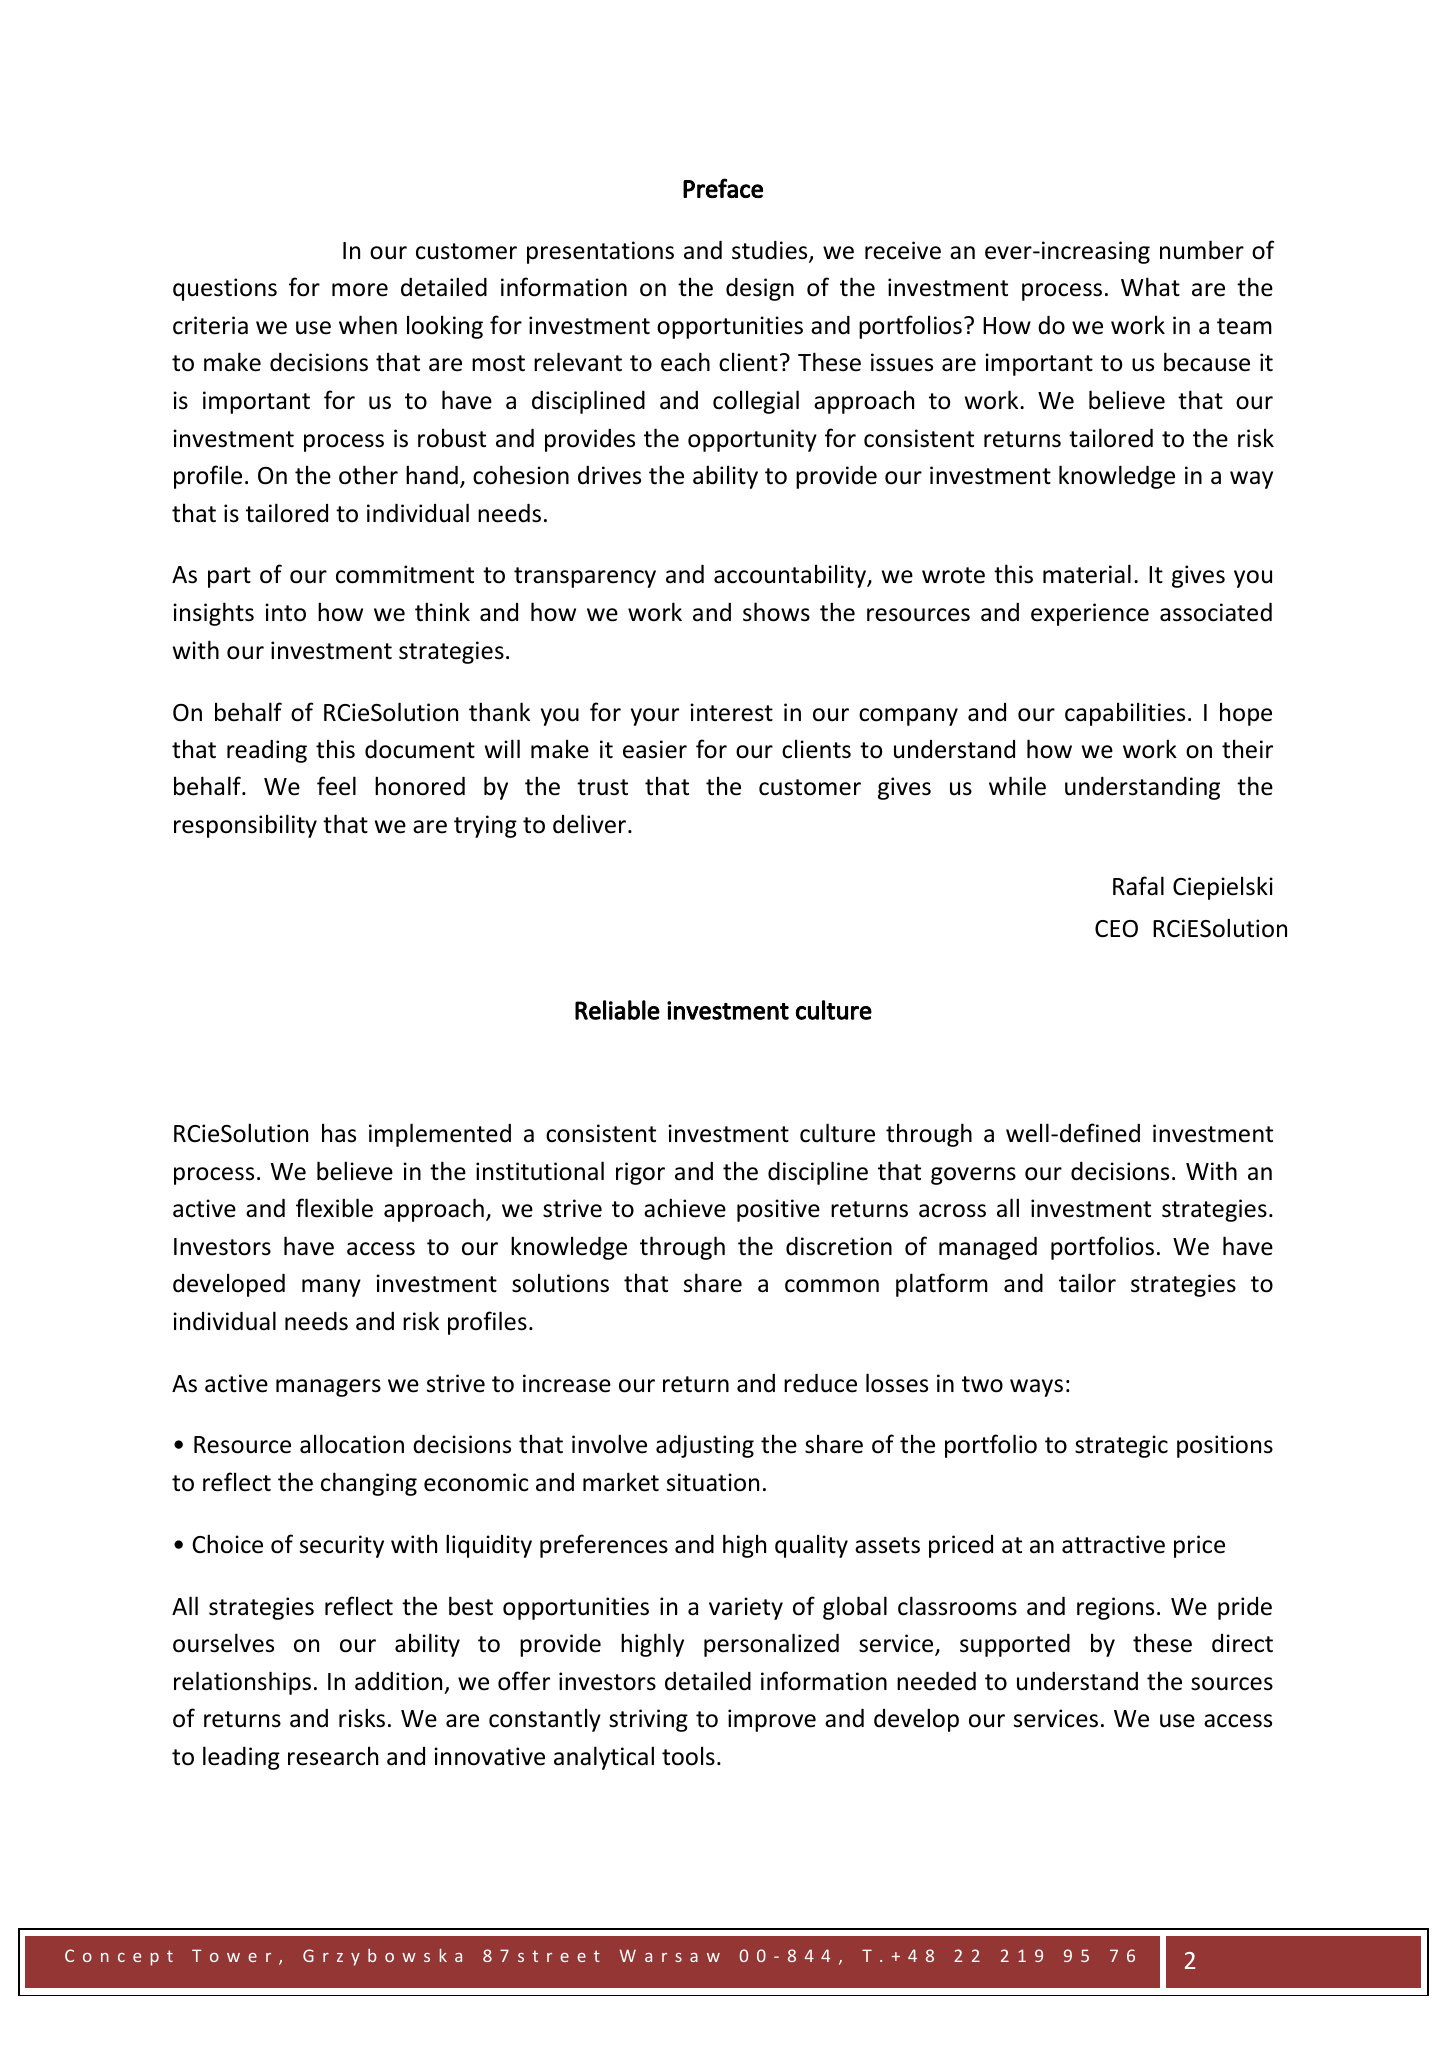  Describe the element at coordinates (334, 1208) in the document. I see `flexible` at that location.
